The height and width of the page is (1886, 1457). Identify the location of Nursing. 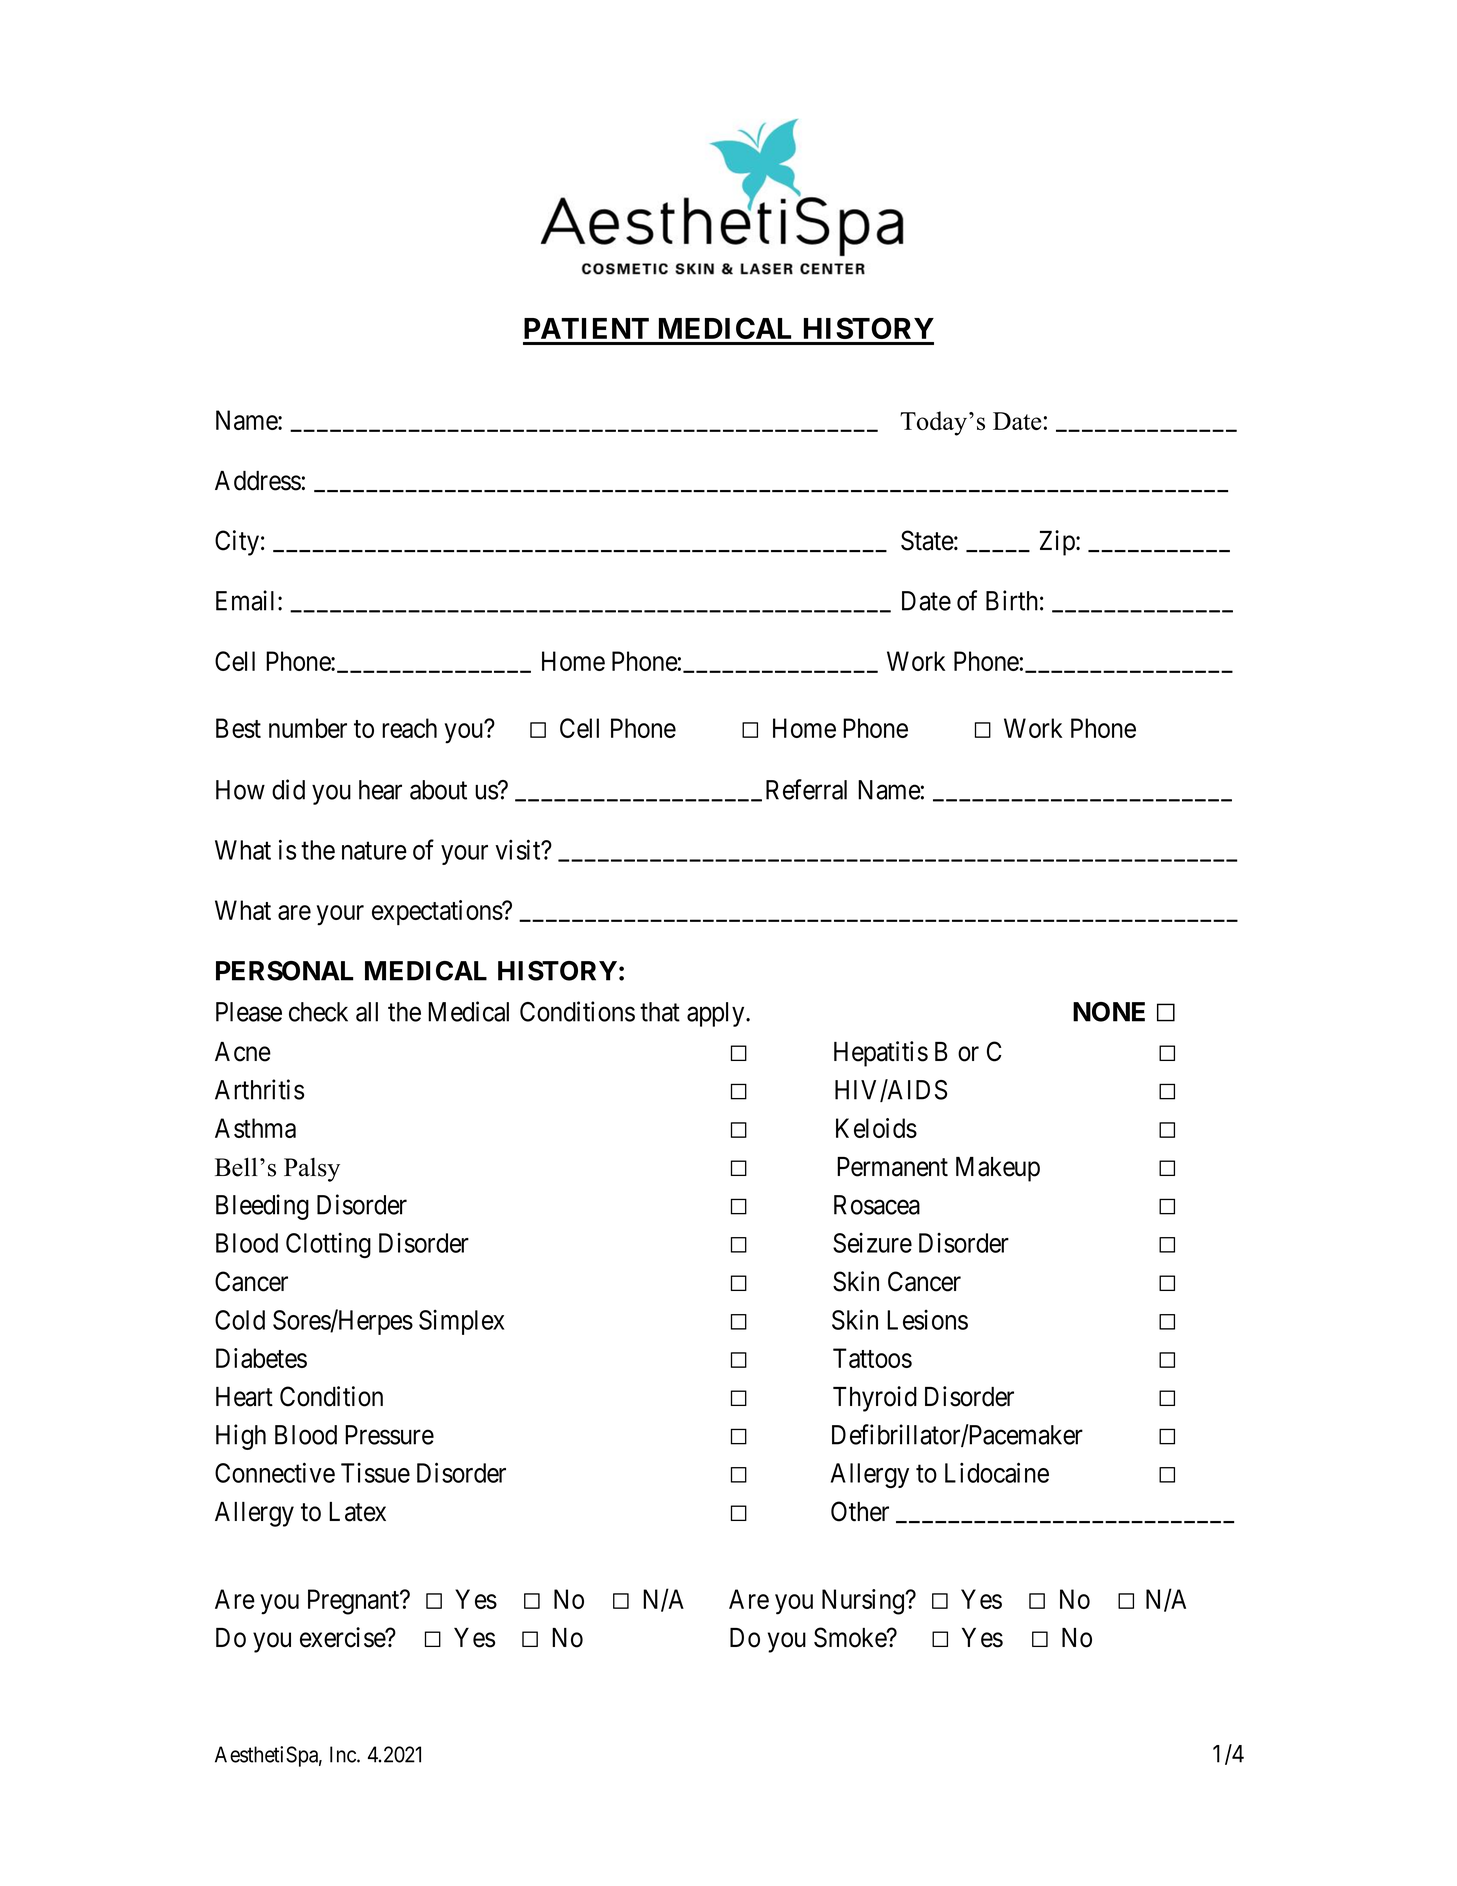
(864, 1602).
